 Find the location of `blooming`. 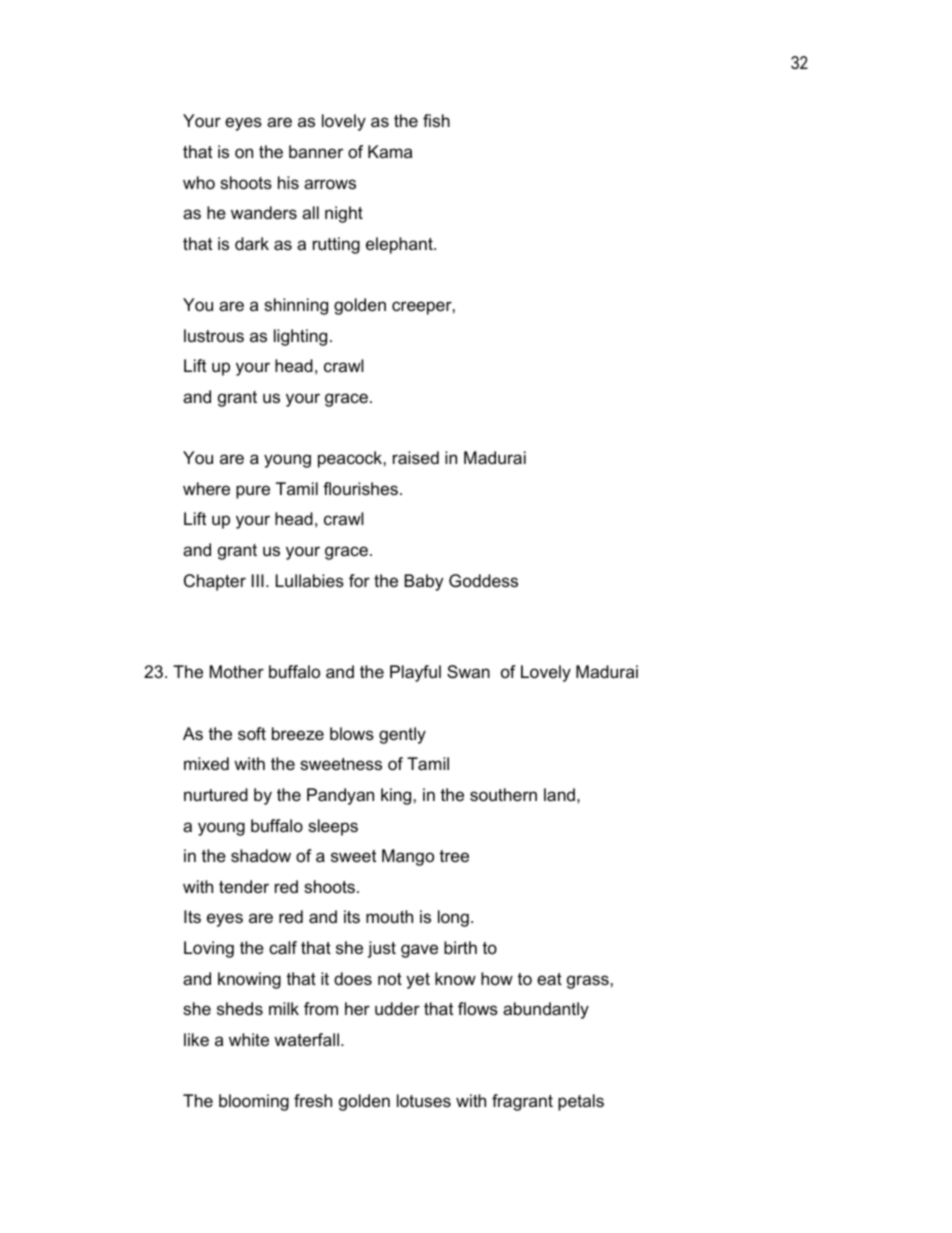

blooming is located at coordinates (254, 1102).
